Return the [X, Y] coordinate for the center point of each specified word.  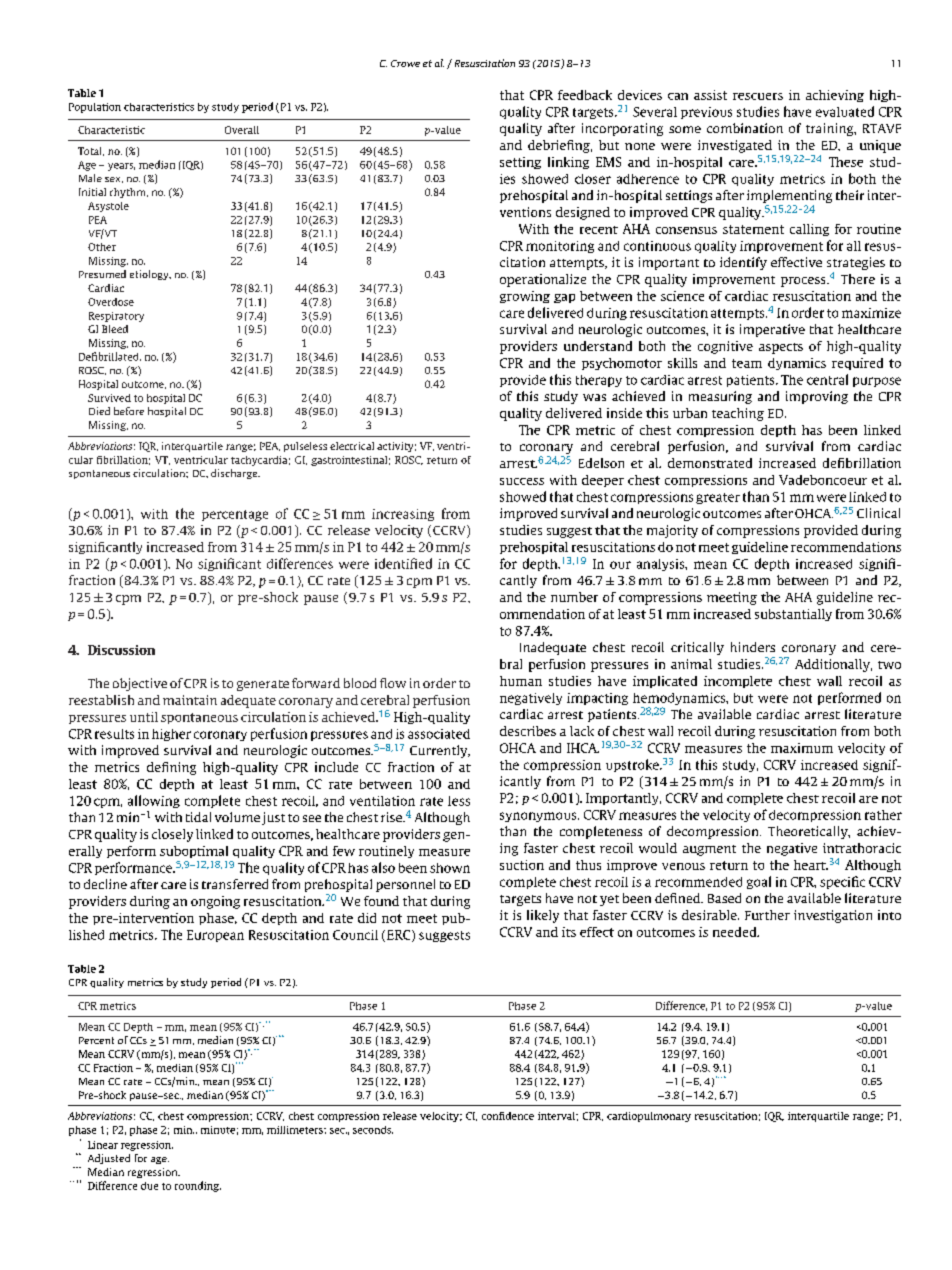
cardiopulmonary [649, 1117]
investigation [833, 916]
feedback [585, 95]
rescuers [758, 96]
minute [218, 1130]
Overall [242, 130]
